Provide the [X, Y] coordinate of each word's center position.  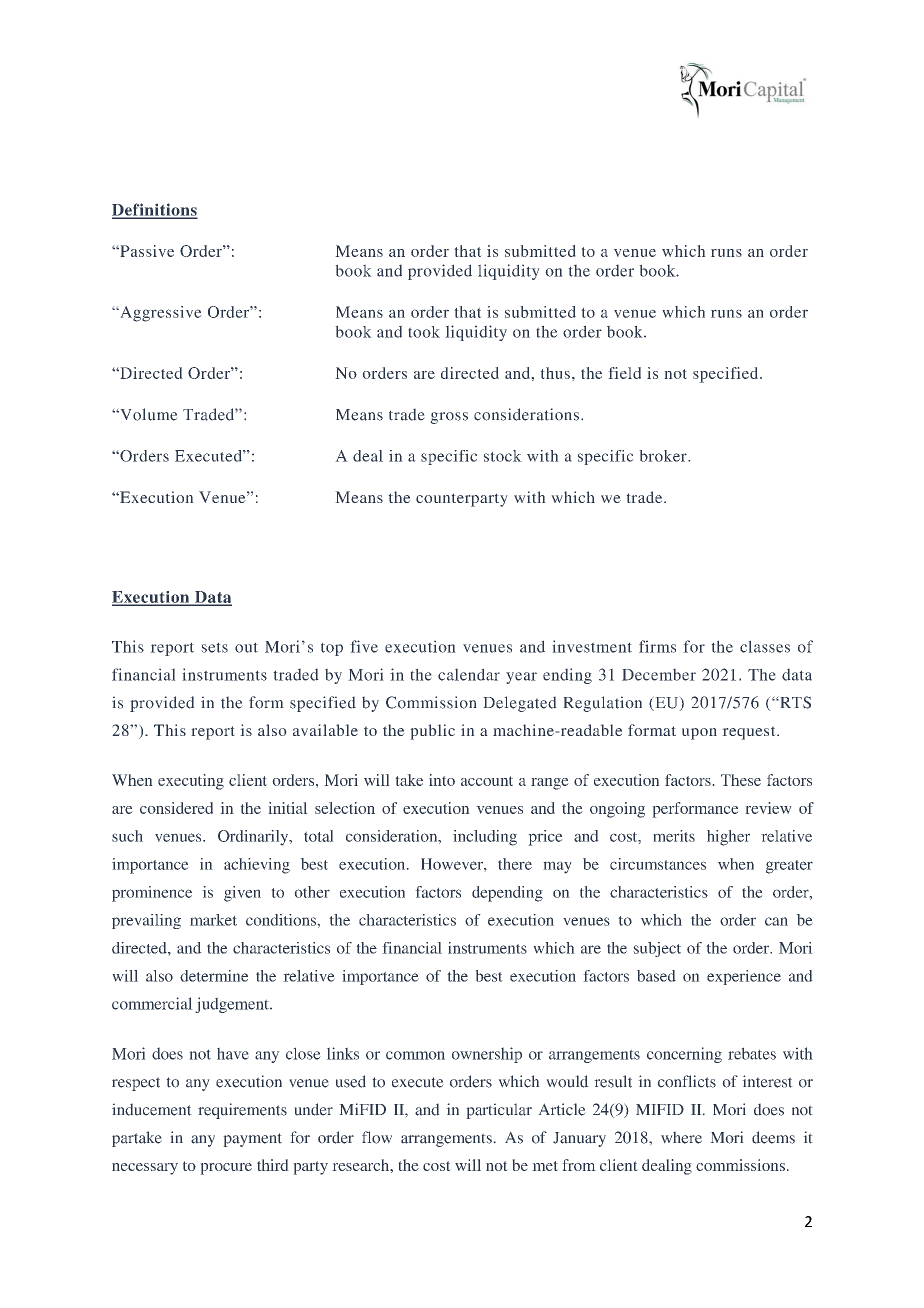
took [424, 332]
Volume [147, 414]
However [453, 864]
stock [502, 456]
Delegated [520, 704]
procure [226, 1169]
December [659, 675]
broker [664, 456]
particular [499, 1111]
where [681, 1138]
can [776, 921]
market [213, 920]
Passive [146, 251]
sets [215, 648]
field [625, 373]
